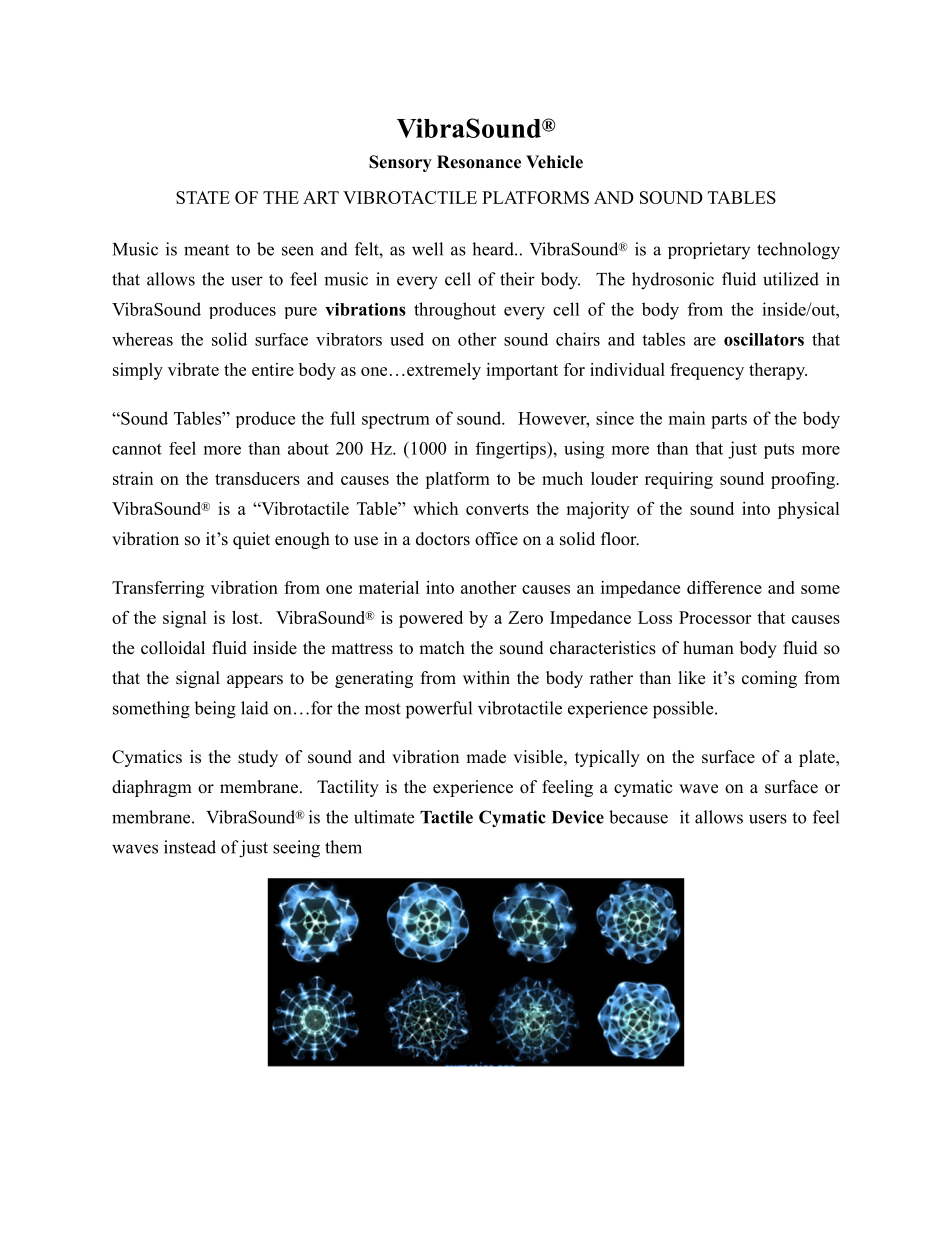 The image size is (952, 1233). I want to click on instead, so click(190, 847).
